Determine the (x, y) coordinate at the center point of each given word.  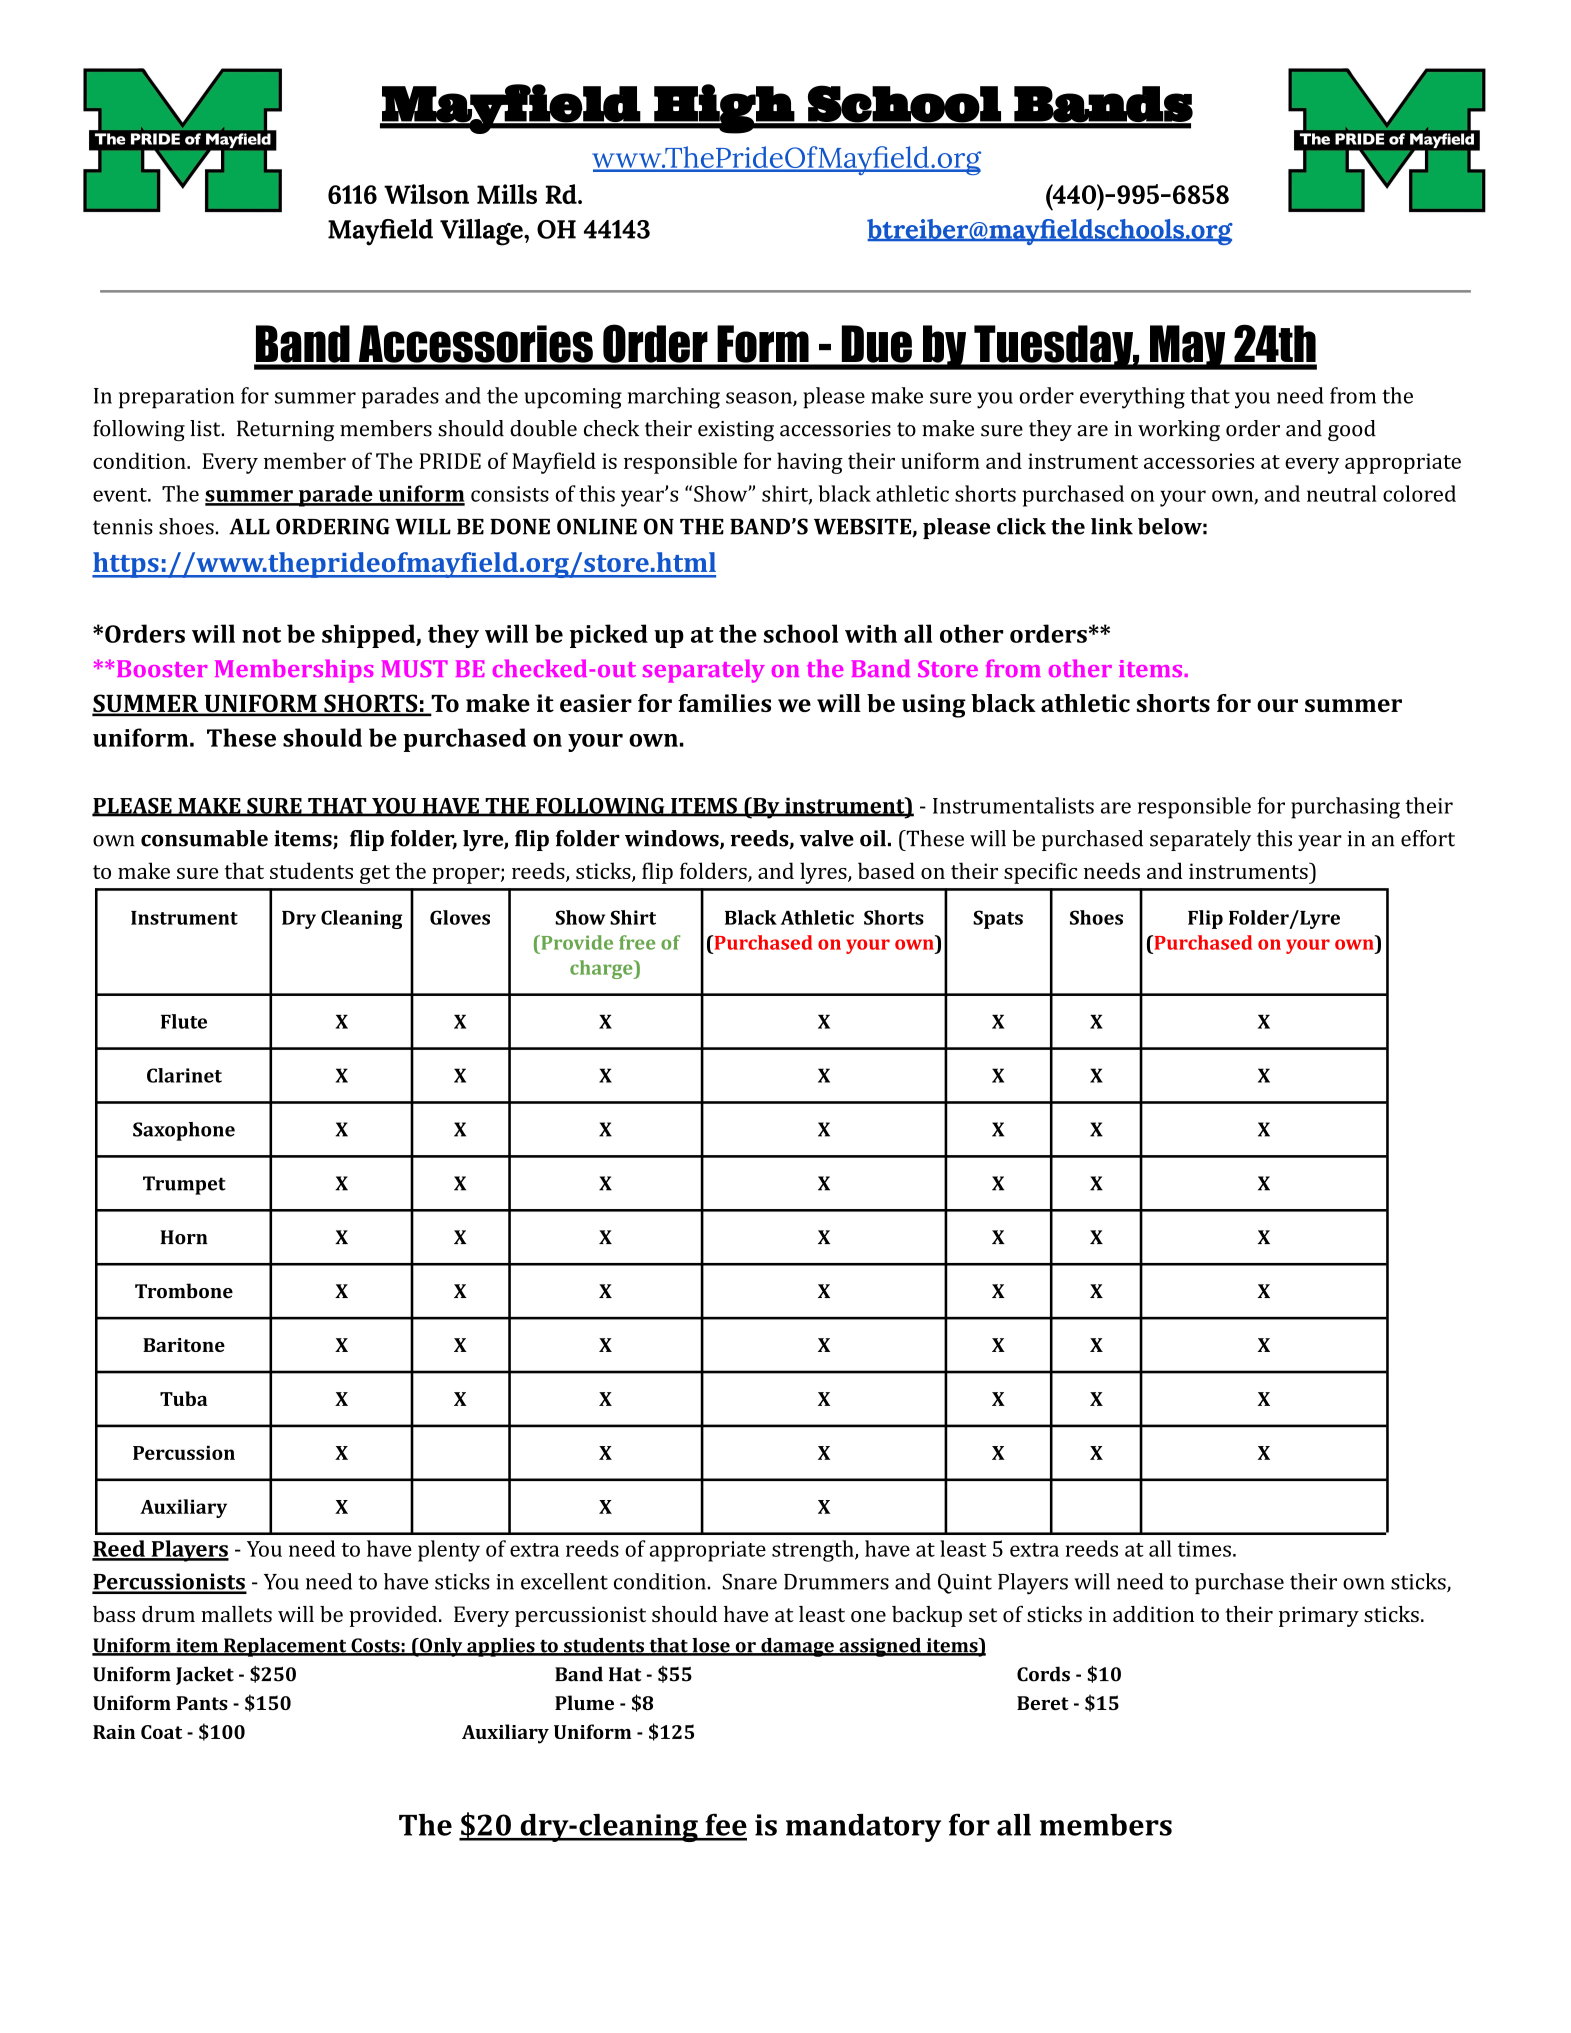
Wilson (426, 194)
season (760, 399)
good (1352, 430)
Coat (161, 1732)
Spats (998, 919)
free (637, 942)
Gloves (460, 917)
